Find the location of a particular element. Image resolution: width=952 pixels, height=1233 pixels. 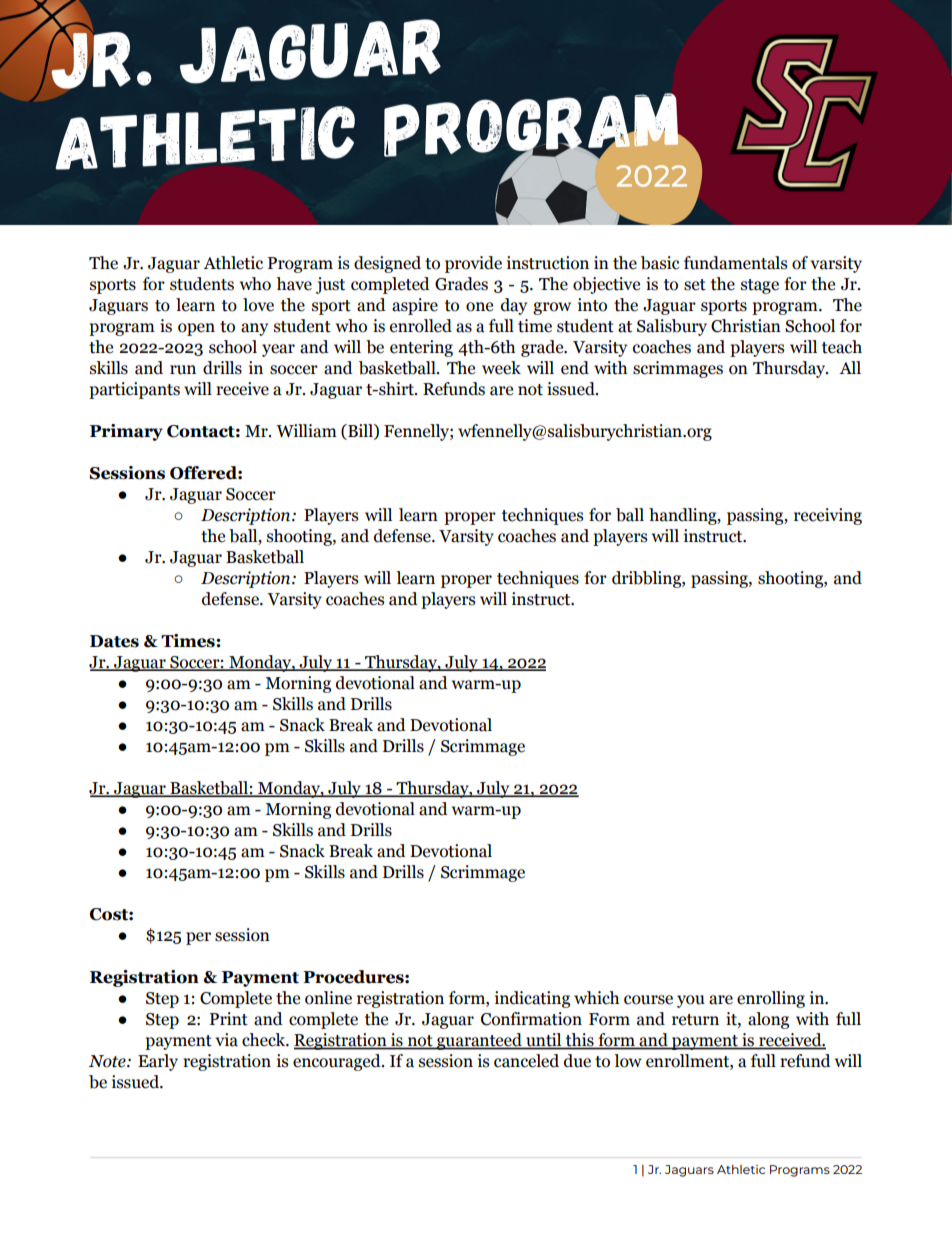

stage is located at coordinates (760, 286).
